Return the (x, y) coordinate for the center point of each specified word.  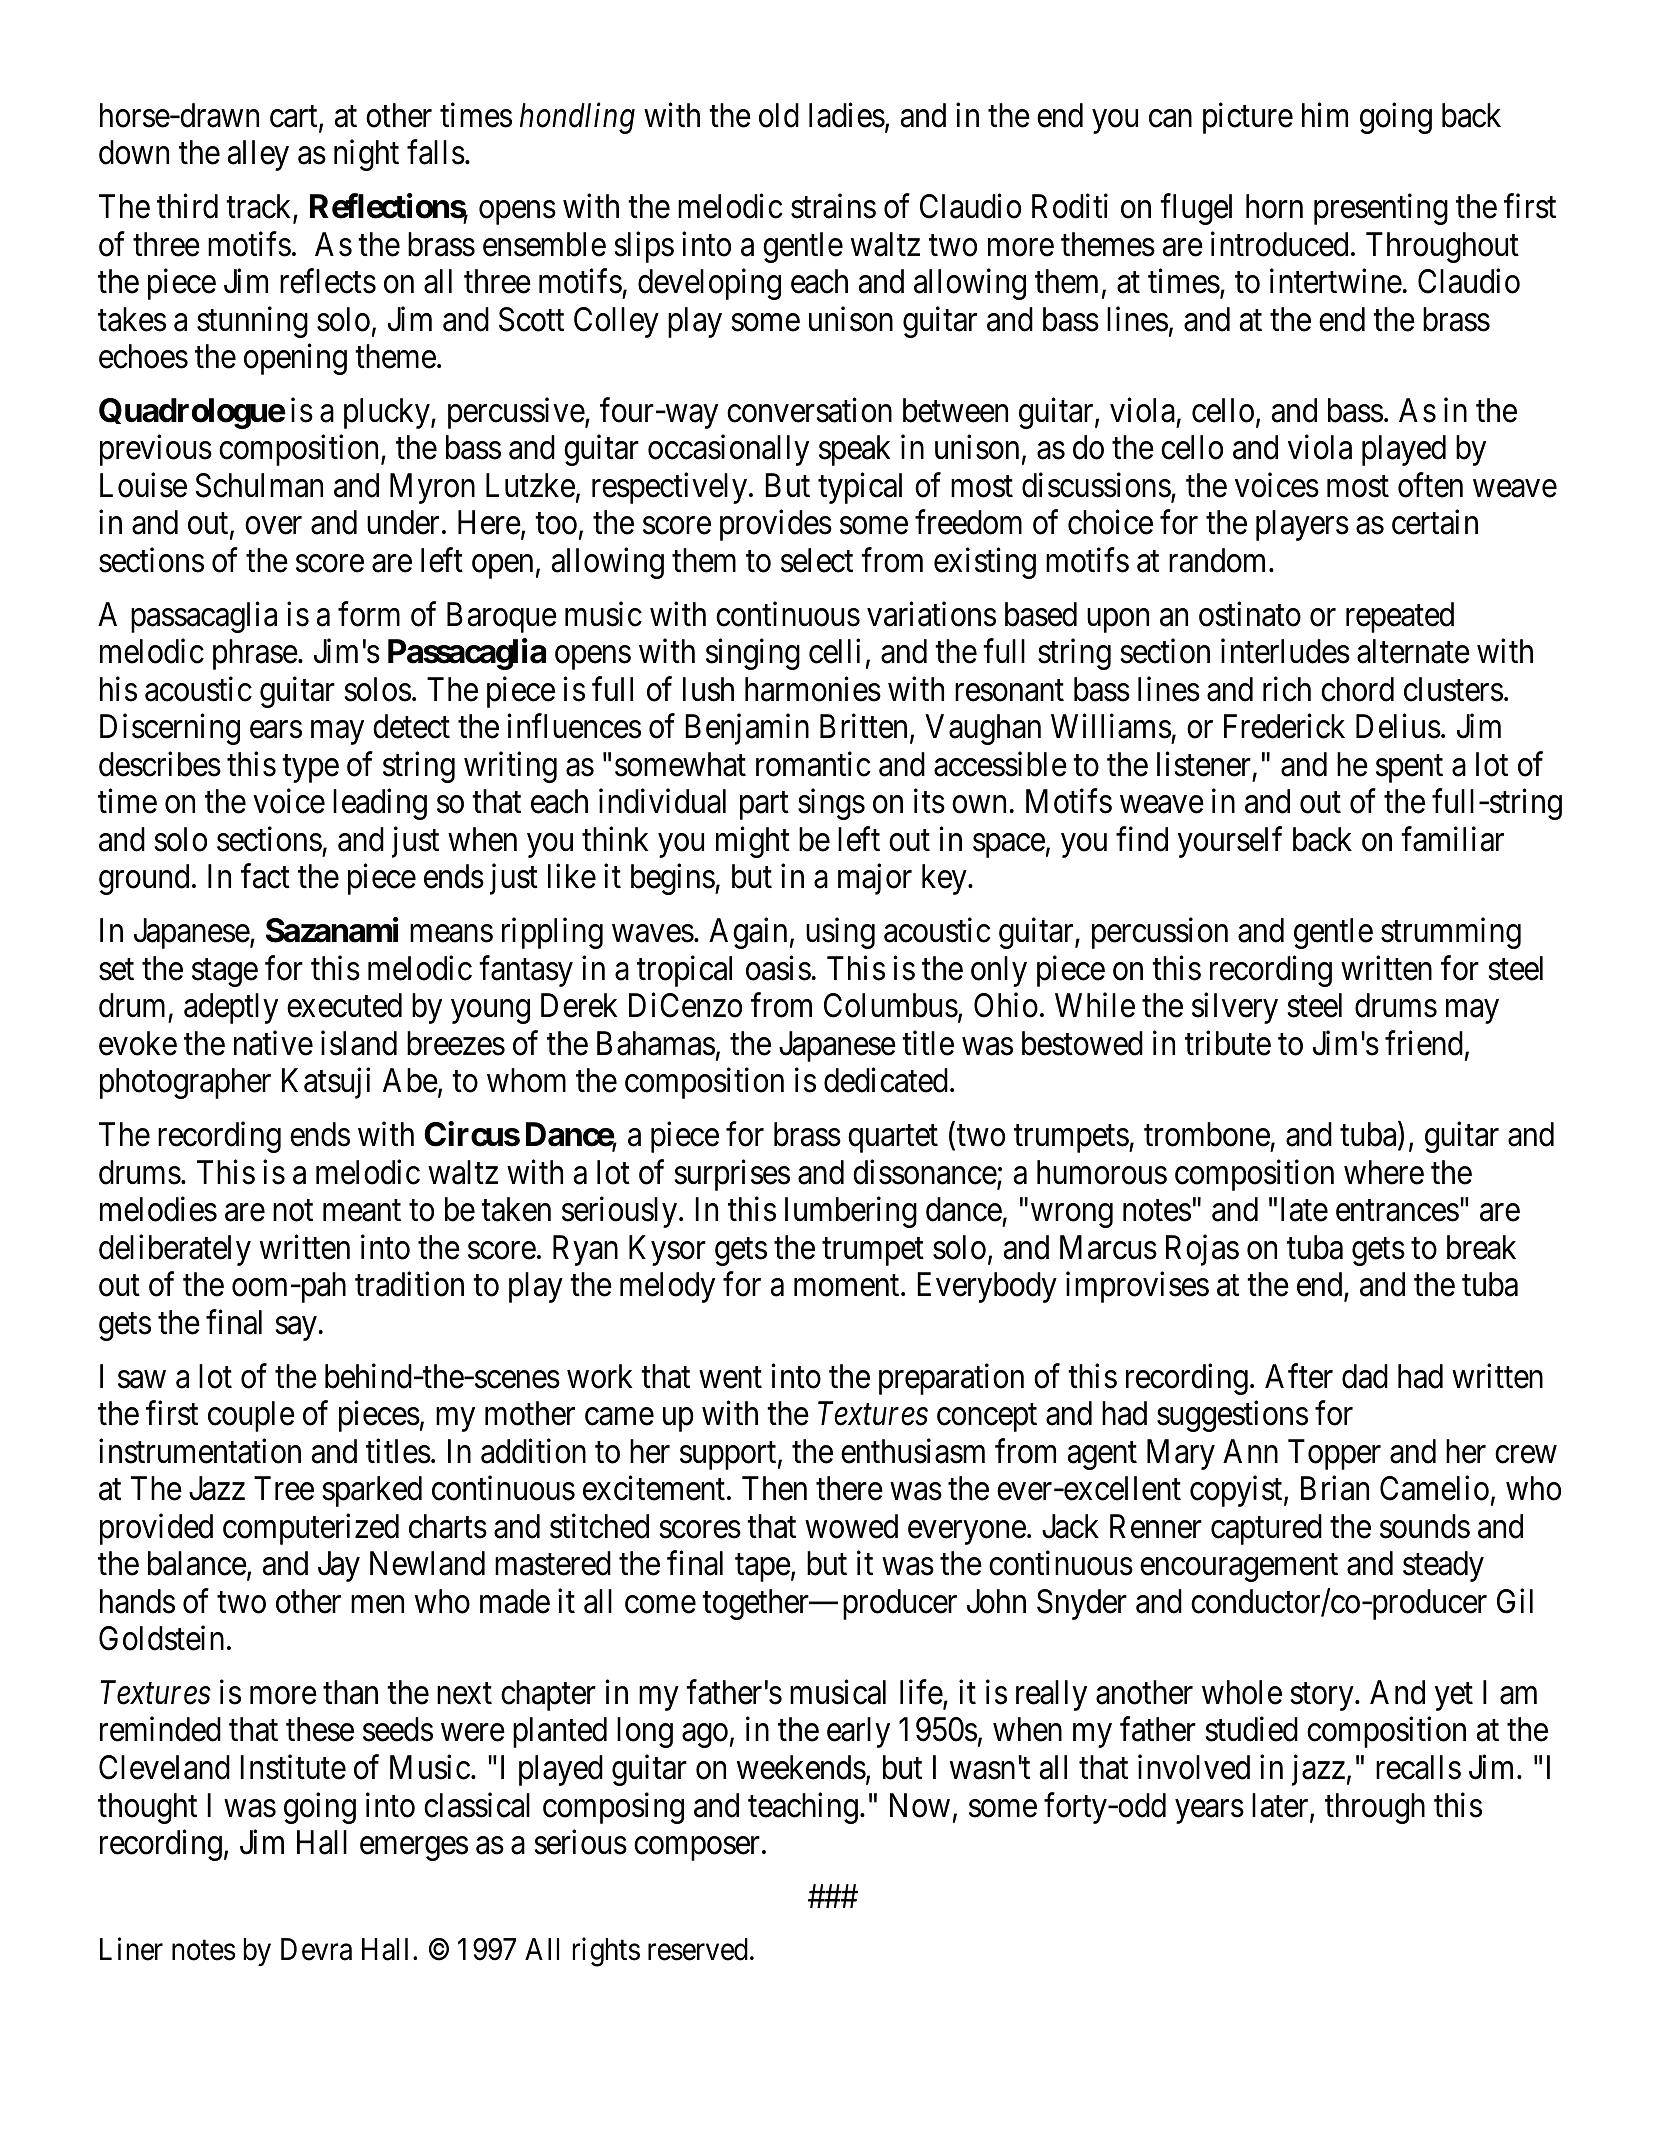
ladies (847, 115)
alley (258, 155)
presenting (1381, 209)
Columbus (891, 1005)
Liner (131, 1949)
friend (1424, 1043)
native (273, 1043)
